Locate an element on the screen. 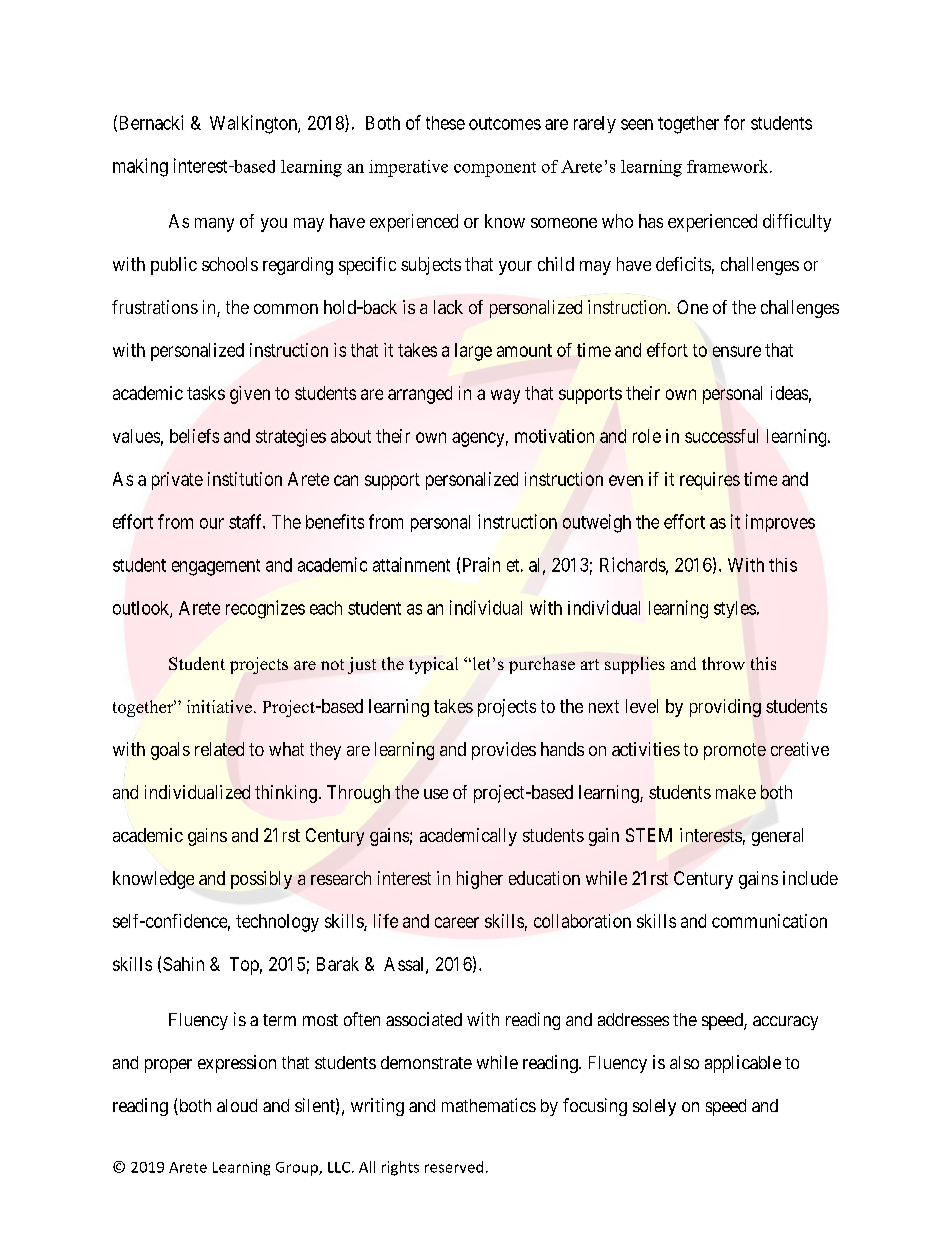 The height and width of the screenshot is (1233, 952). throw is located at coordinates (723, 663).
